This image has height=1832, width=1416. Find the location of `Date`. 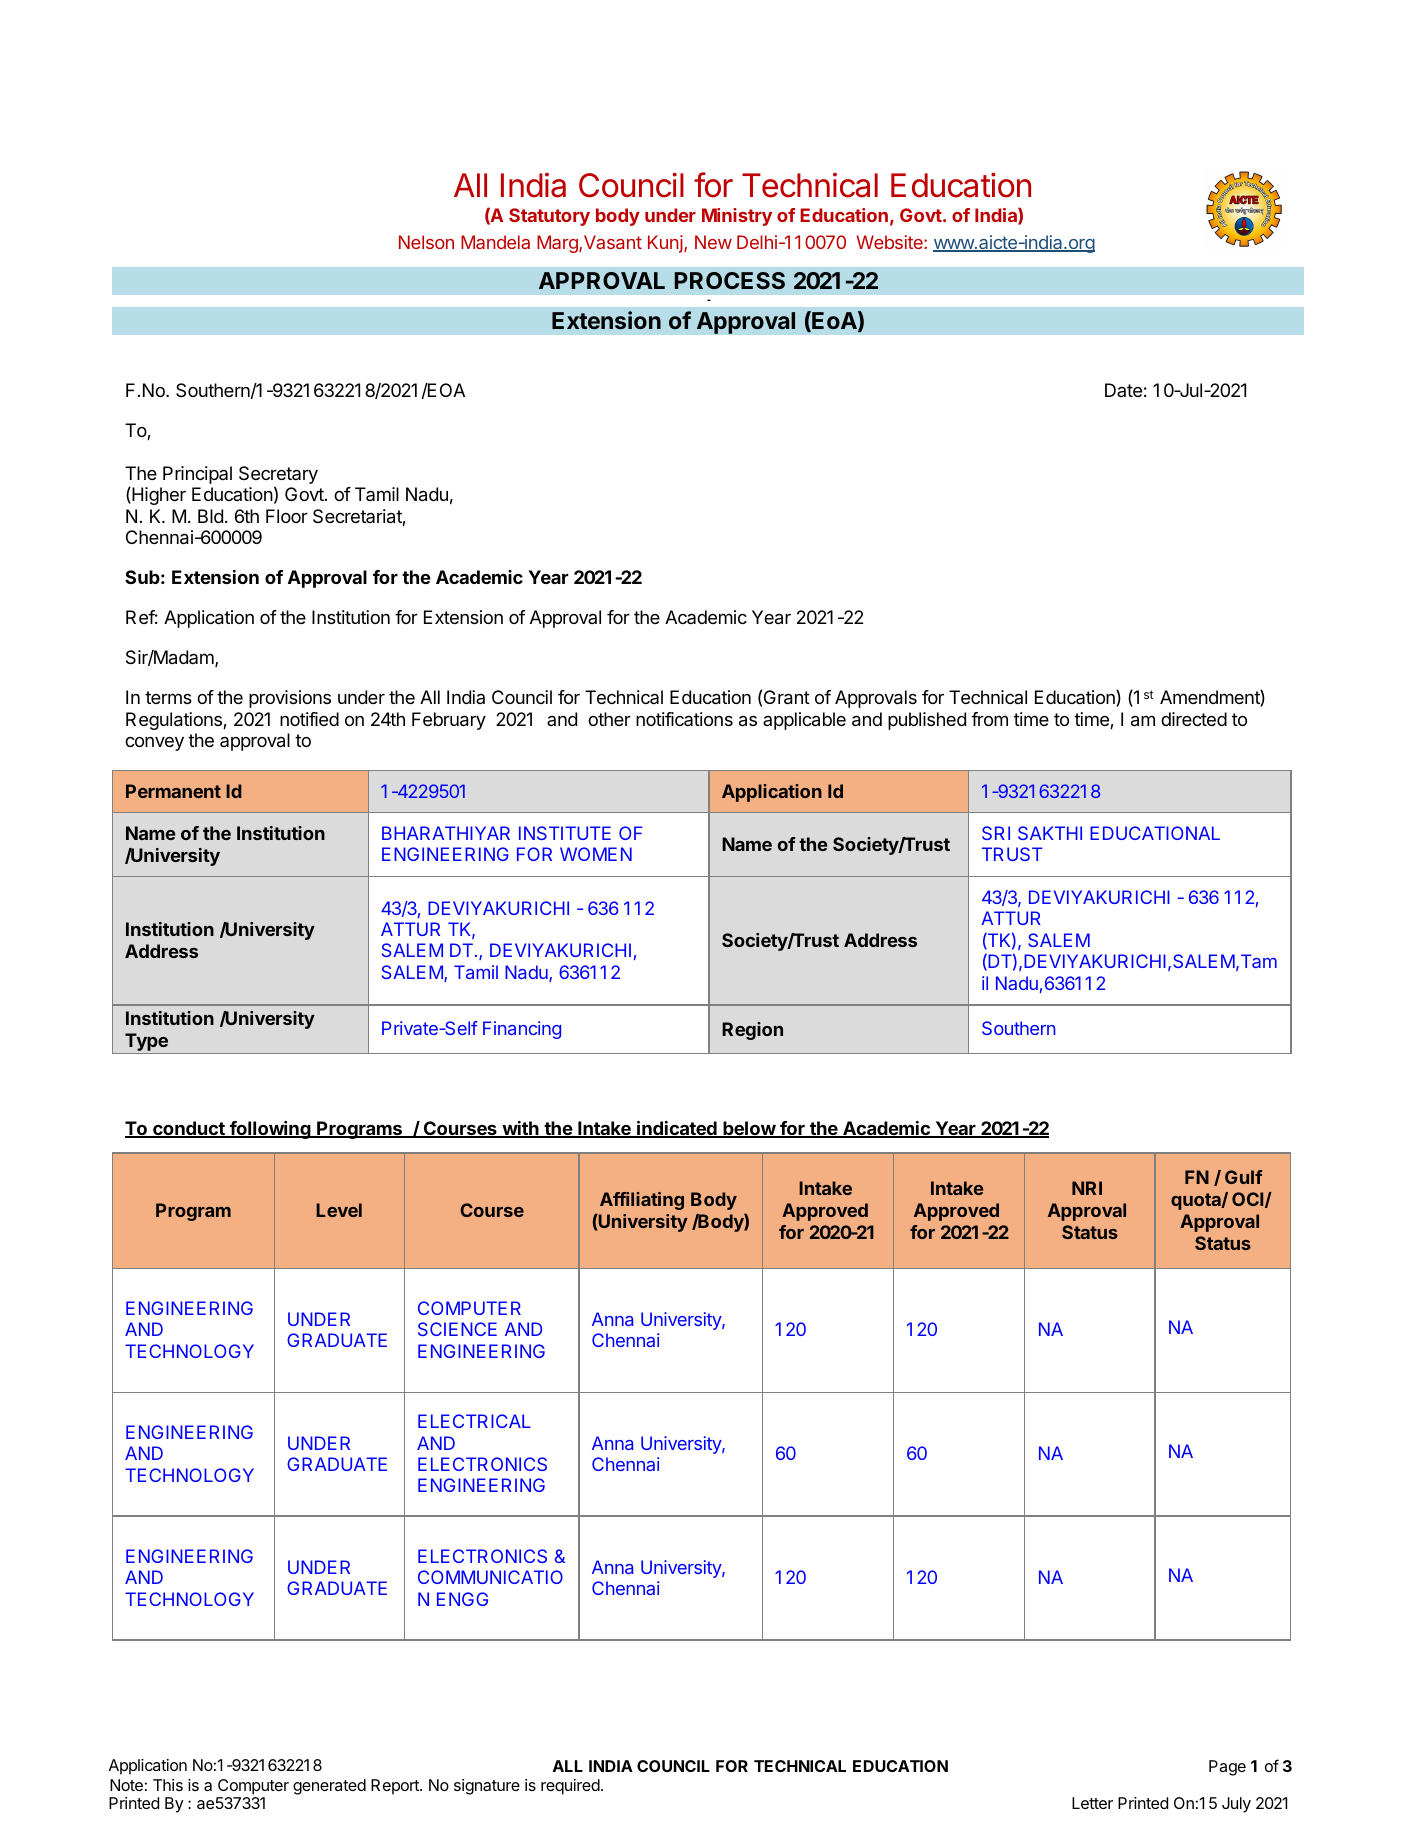

Date is located at coordinates (1123, 390).
